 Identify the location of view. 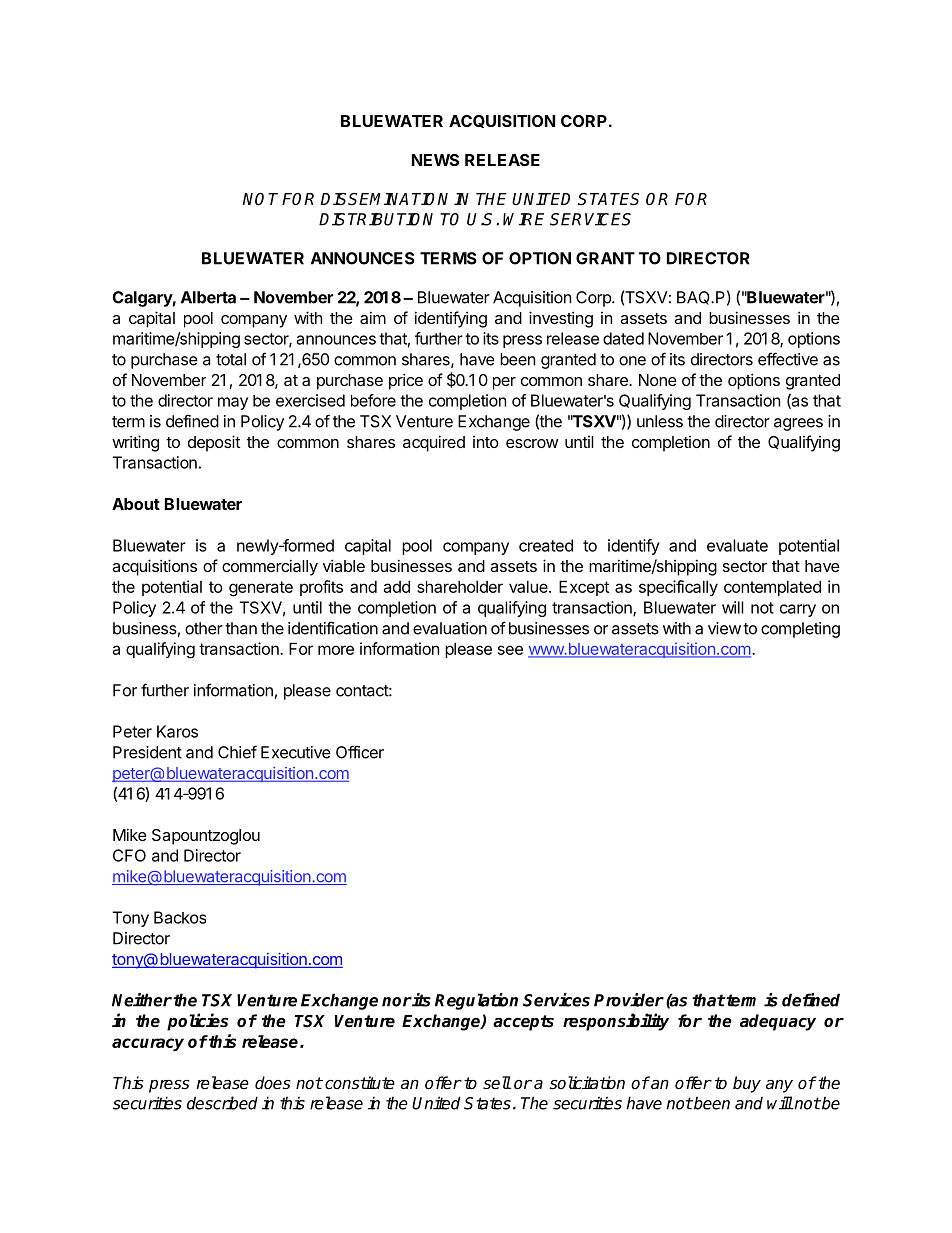
(724, 628).
